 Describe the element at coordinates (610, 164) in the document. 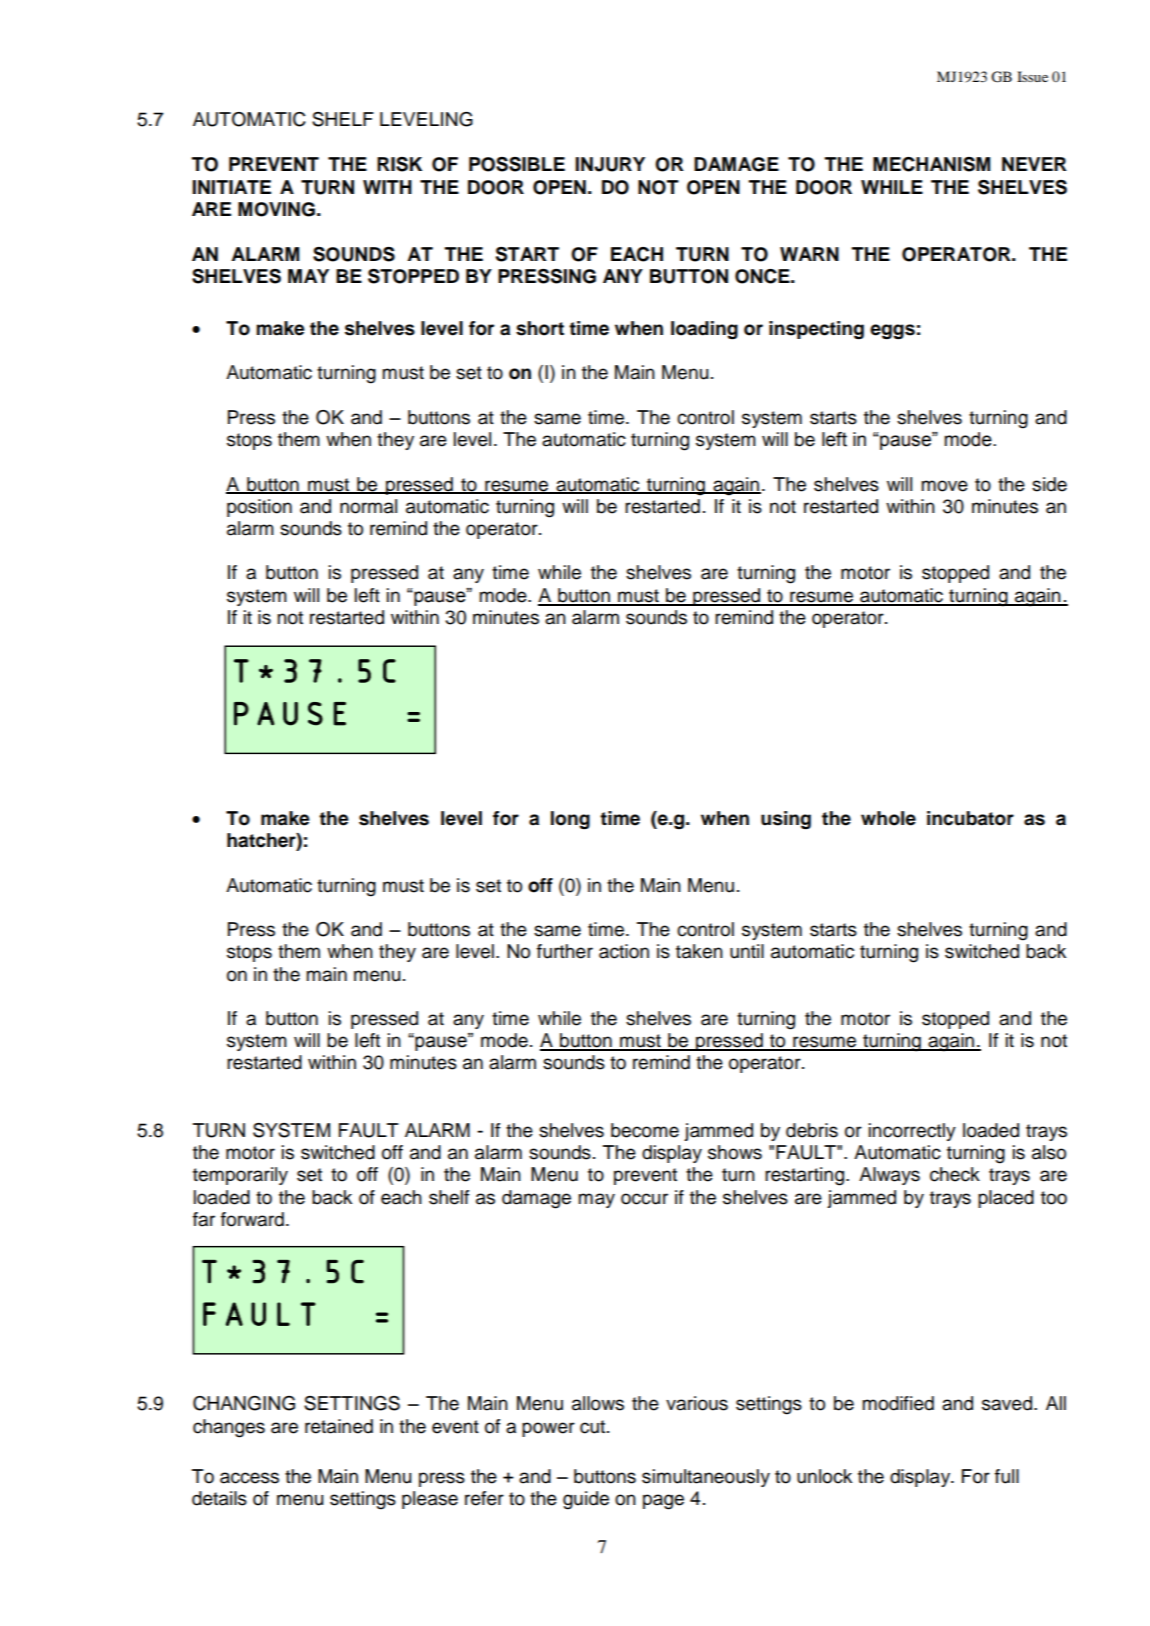

I see `INJURY` at that location.
